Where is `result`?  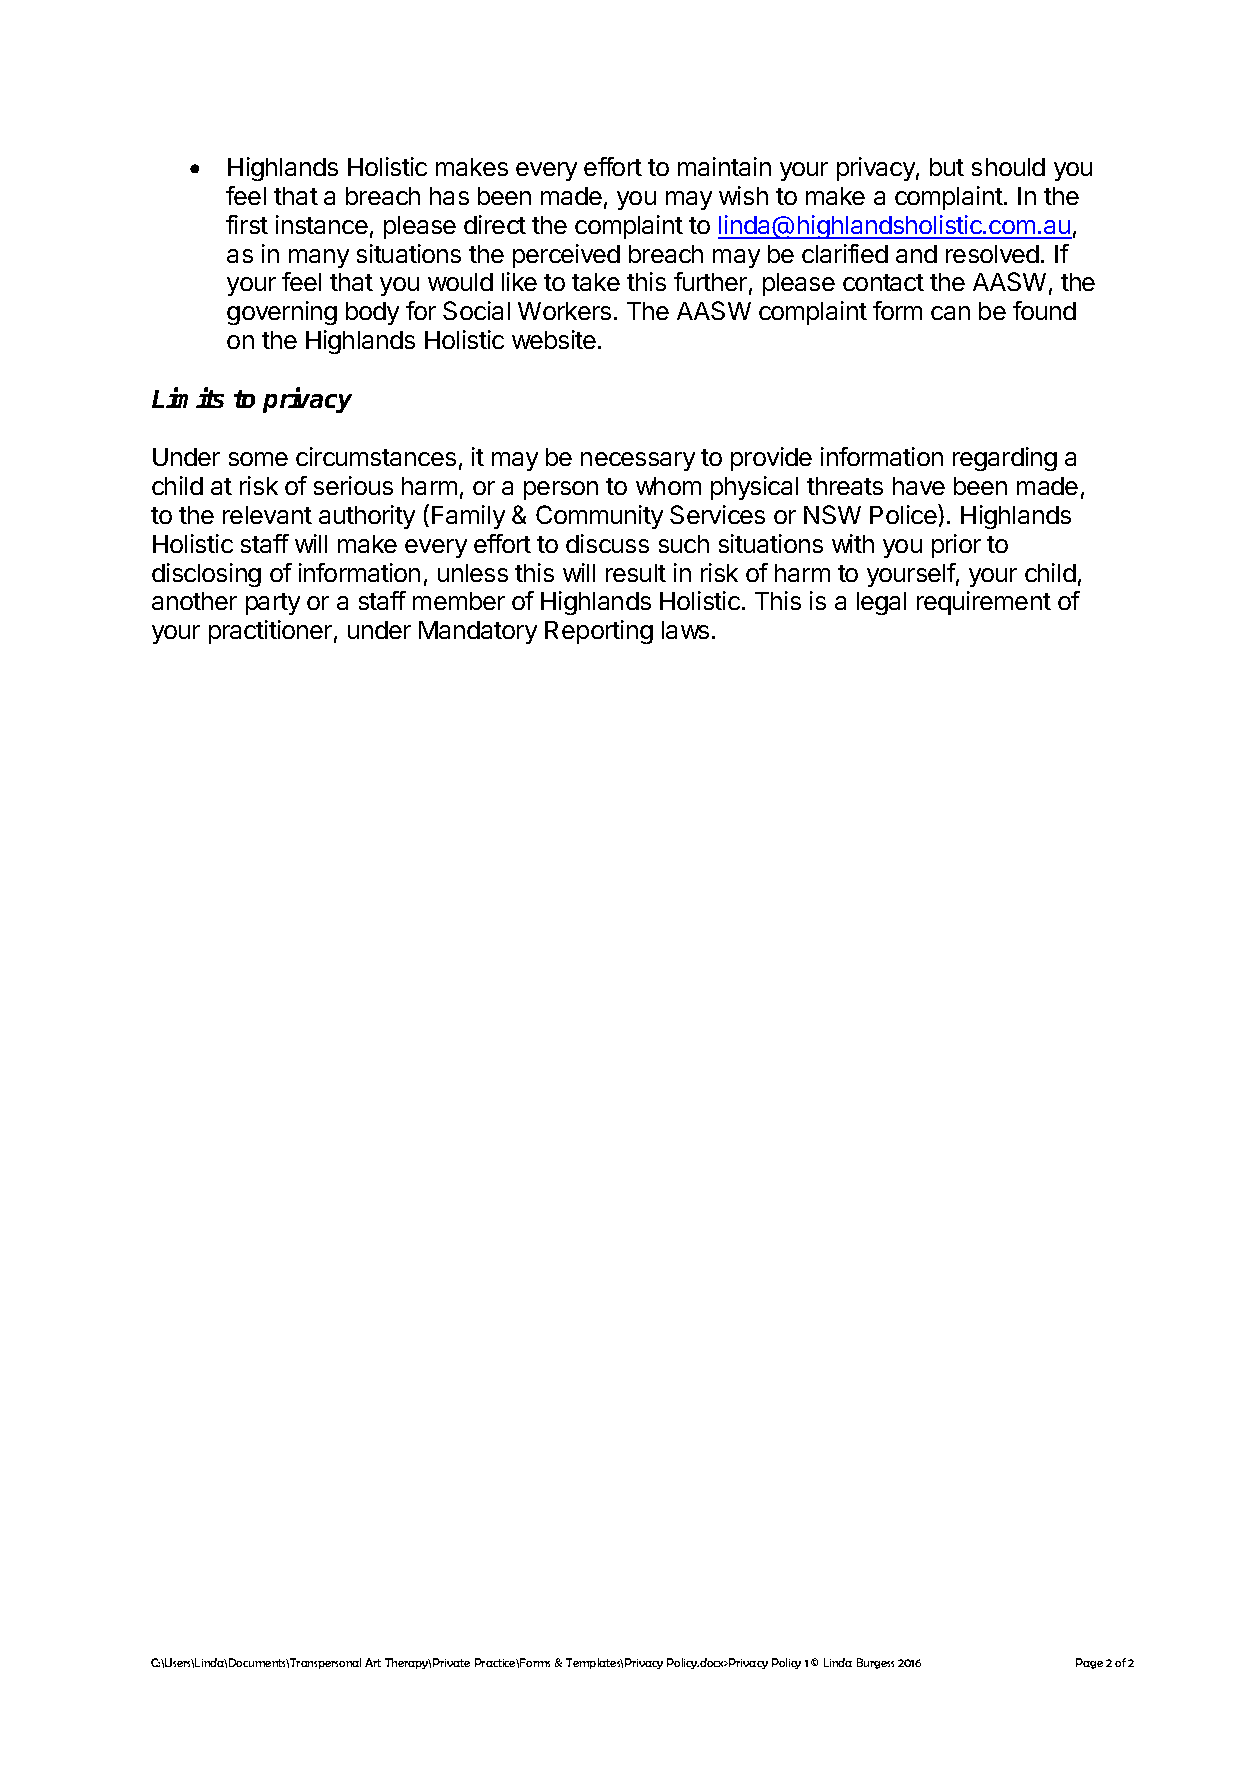 result is located at coordinates (636, 573).
